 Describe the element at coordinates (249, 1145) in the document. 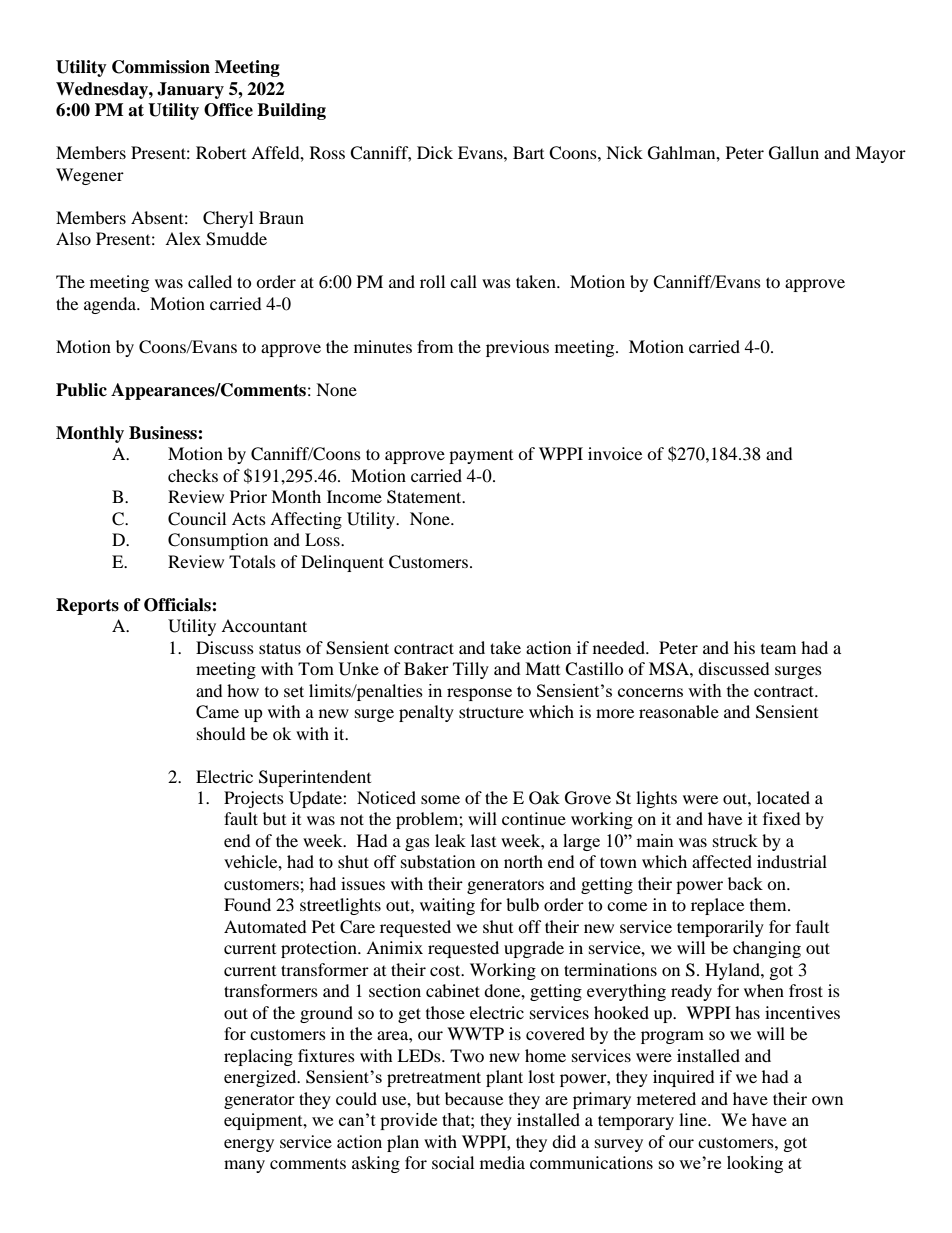

I see `energy` at that location.
